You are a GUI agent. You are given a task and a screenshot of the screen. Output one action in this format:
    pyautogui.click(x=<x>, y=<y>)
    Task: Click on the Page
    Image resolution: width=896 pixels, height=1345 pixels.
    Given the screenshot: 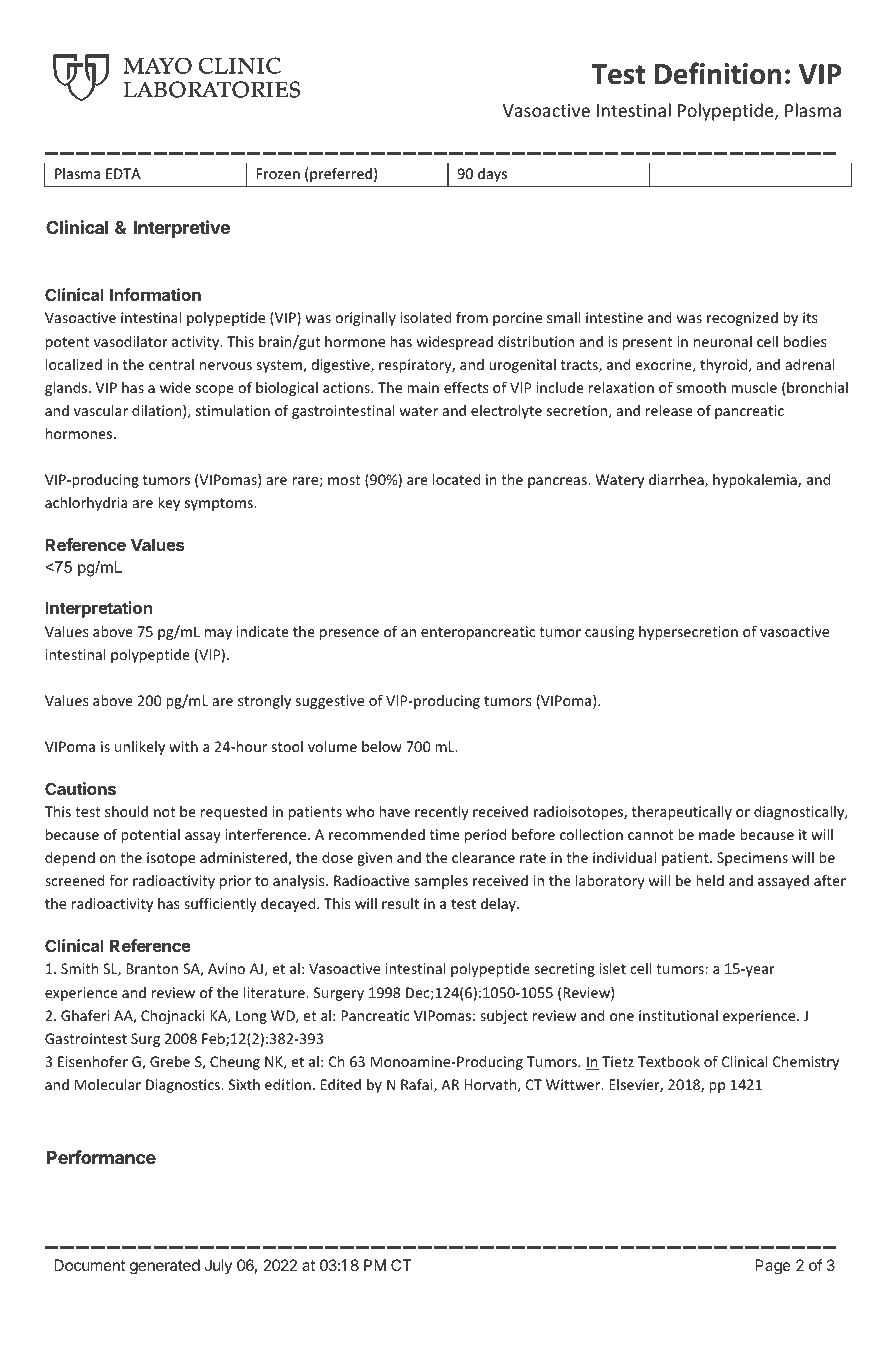 What is the action you would take?
    pyautogui.click(x=773, y=1267)
